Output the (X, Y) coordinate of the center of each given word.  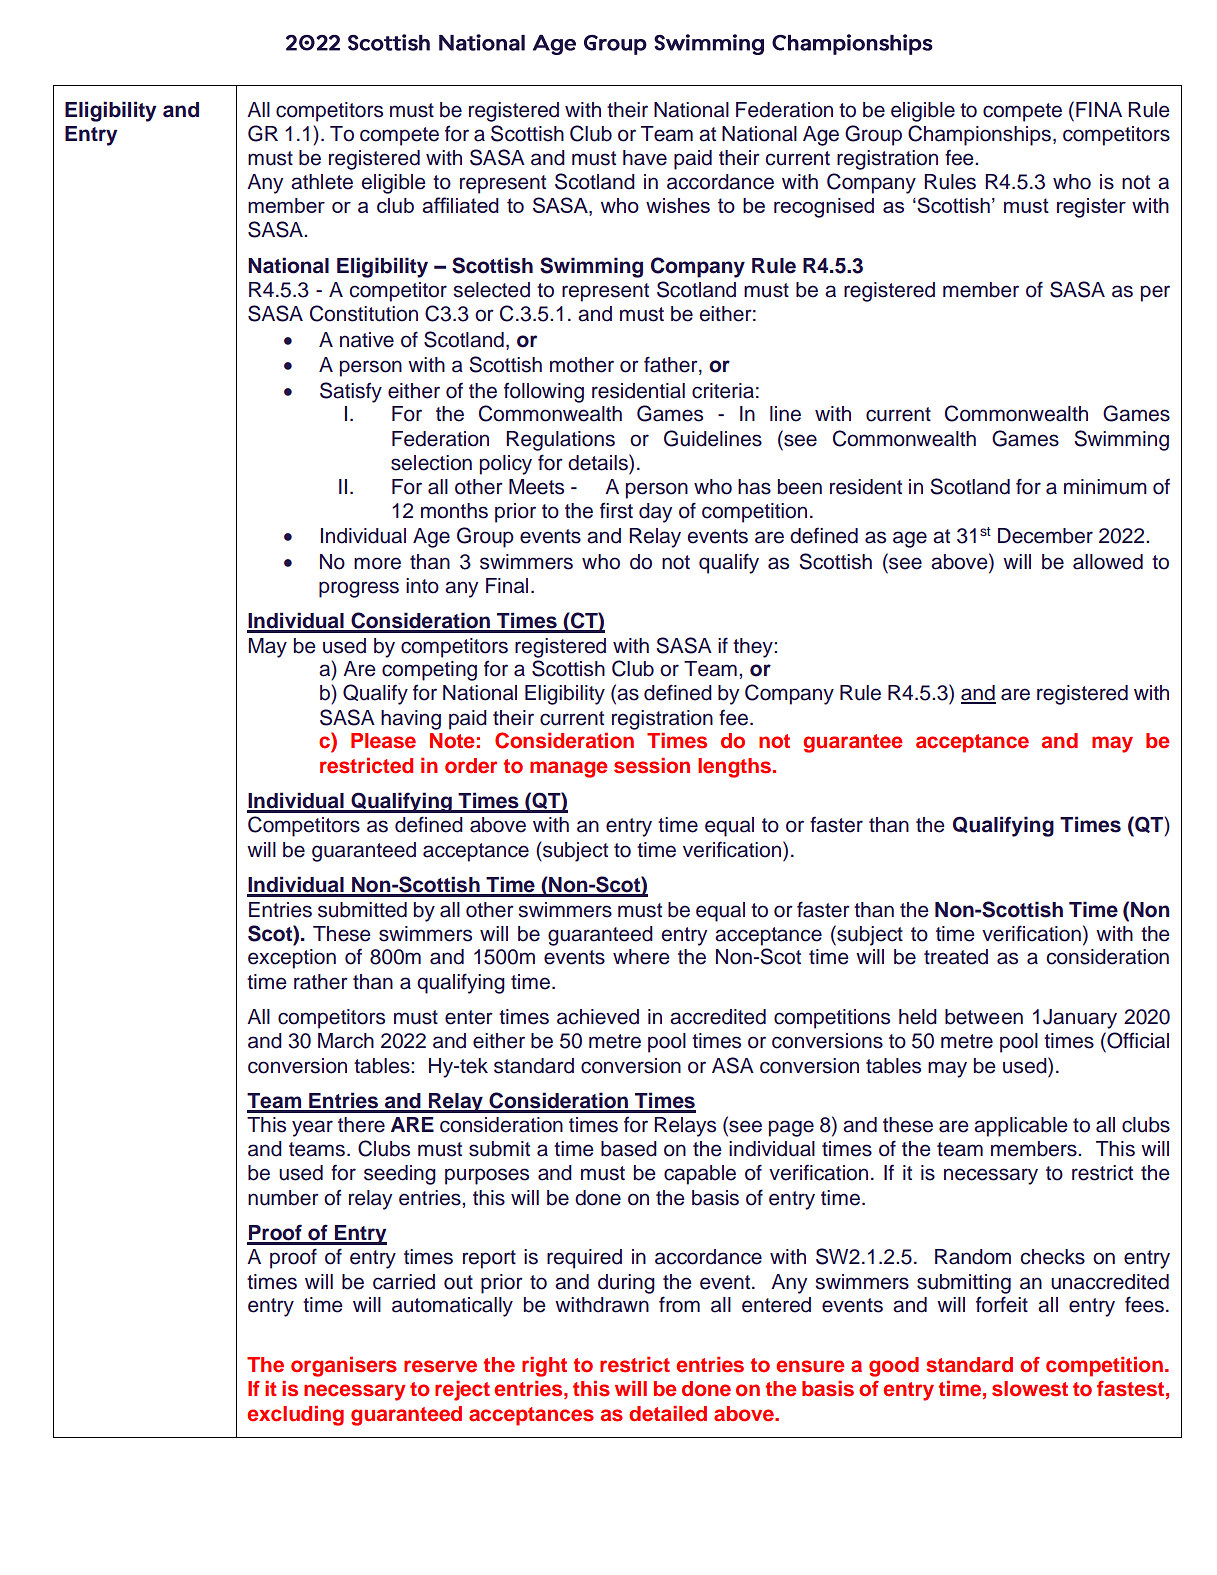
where (641, 957)
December (1045, 536)
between (984, 1017)
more (377, 563)
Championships (981, 135)
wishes (678, 205)
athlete (322, 182)
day (655, 513)
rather (321, 982)
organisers (344, 1367)
